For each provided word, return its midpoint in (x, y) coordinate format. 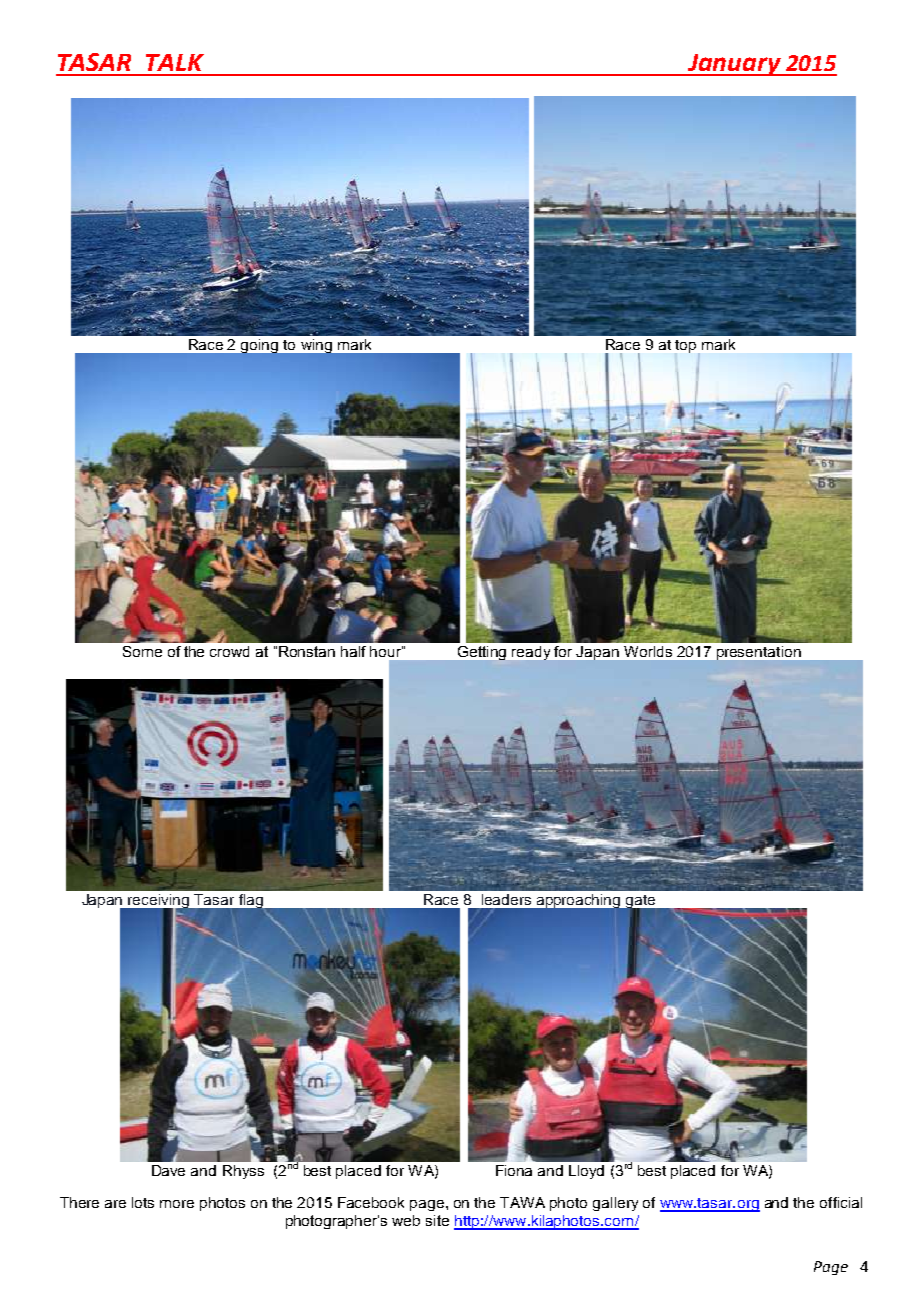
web (406, 1220)
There (79, 1202)
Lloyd (586, 1172)
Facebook (371, 1202)
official (841, 1202)
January (734, 65)
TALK (175, 62)
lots (143, 1202)
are (115, 1204)
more (177, 1204)
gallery (615, 1204)
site (437, 1220)
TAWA (522, 1202)
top (685, 346)
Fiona (514, 1170)
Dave (168, 1170)
